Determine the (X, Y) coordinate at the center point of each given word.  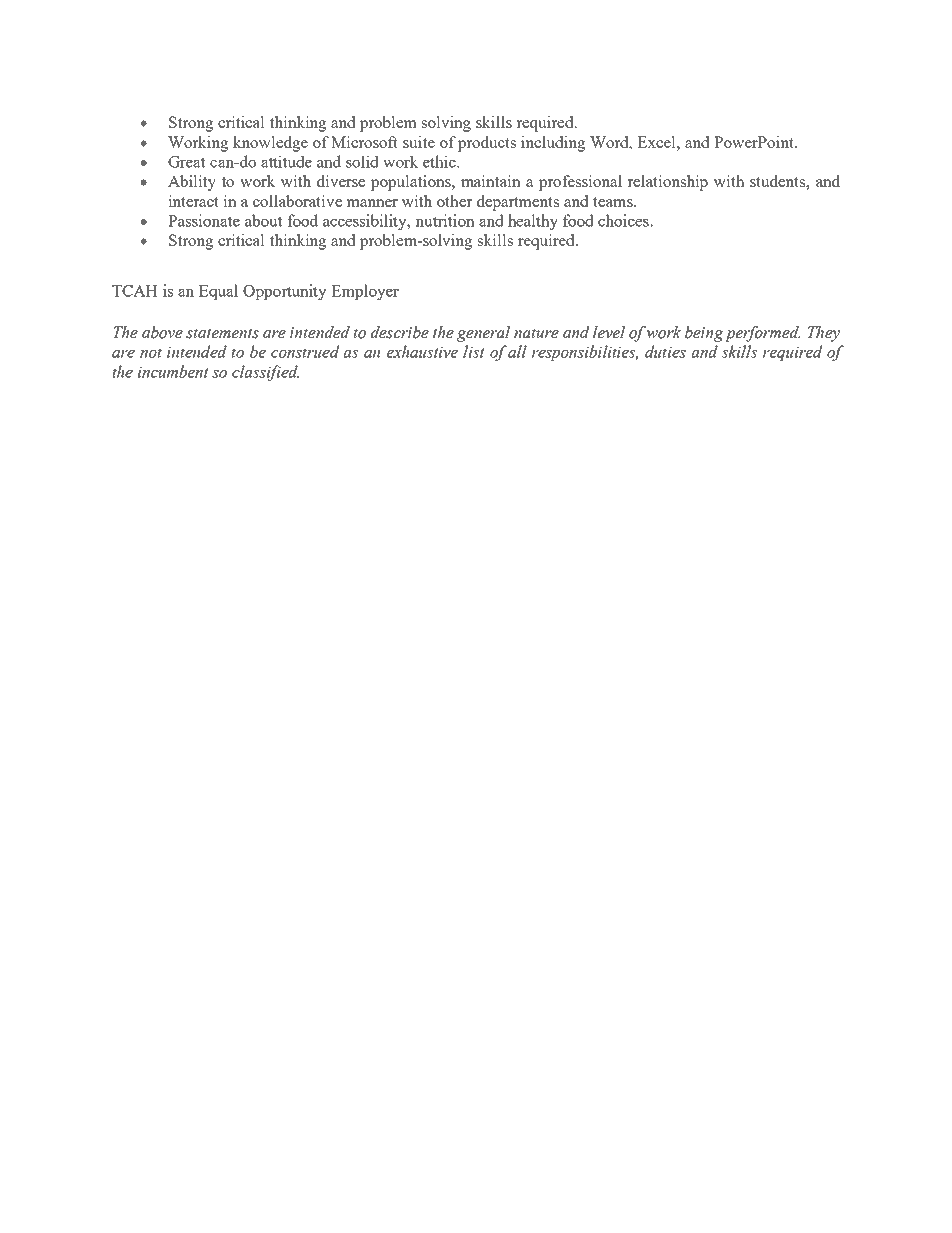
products (487, 144)
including (553, 144)
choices (624, 220)
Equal (218, 292)
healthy (533, 222)
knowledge (270, 144)
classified (265, 373)
